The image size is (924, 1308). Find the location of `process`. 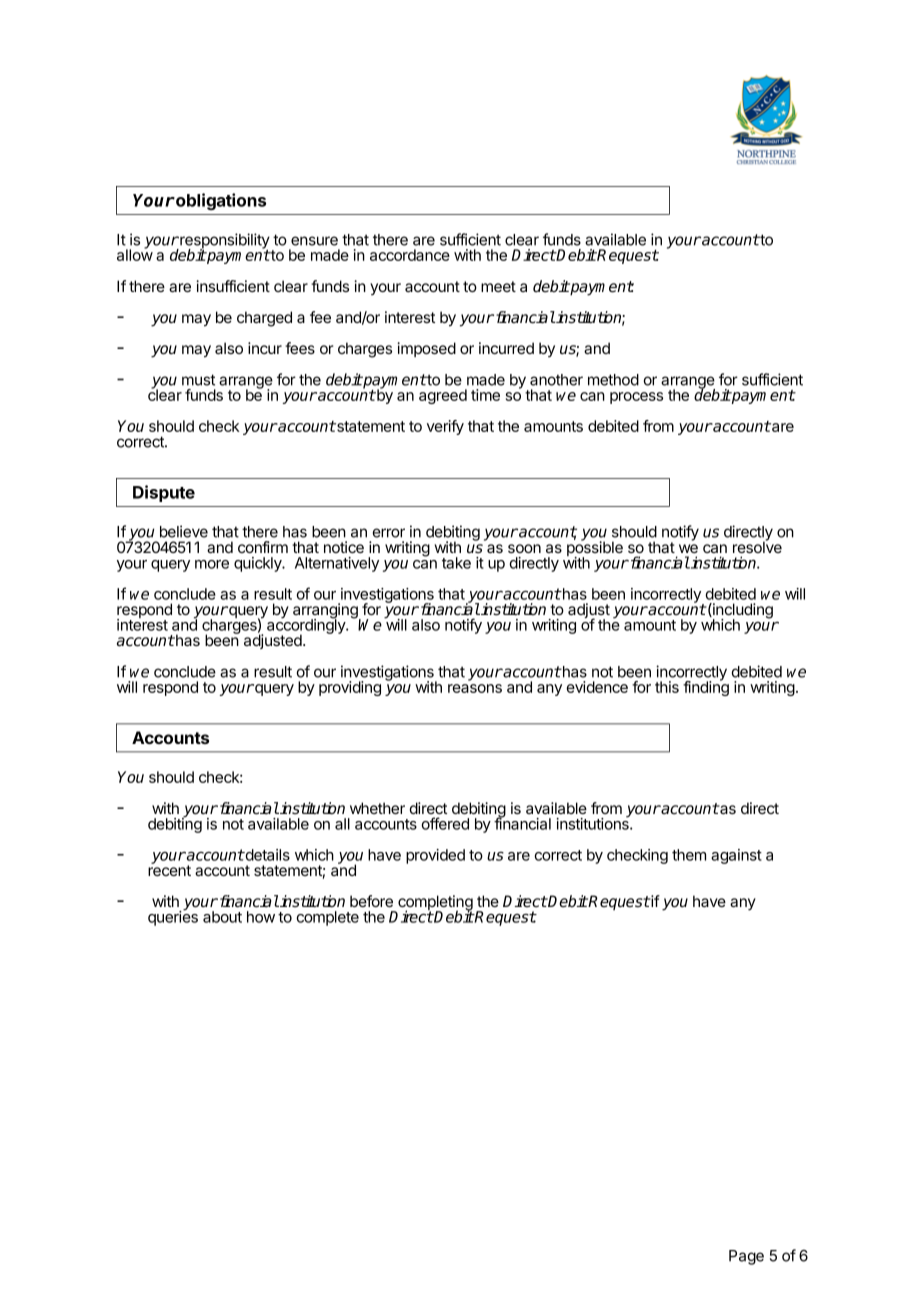

process is located at coordinates (636, 398).
